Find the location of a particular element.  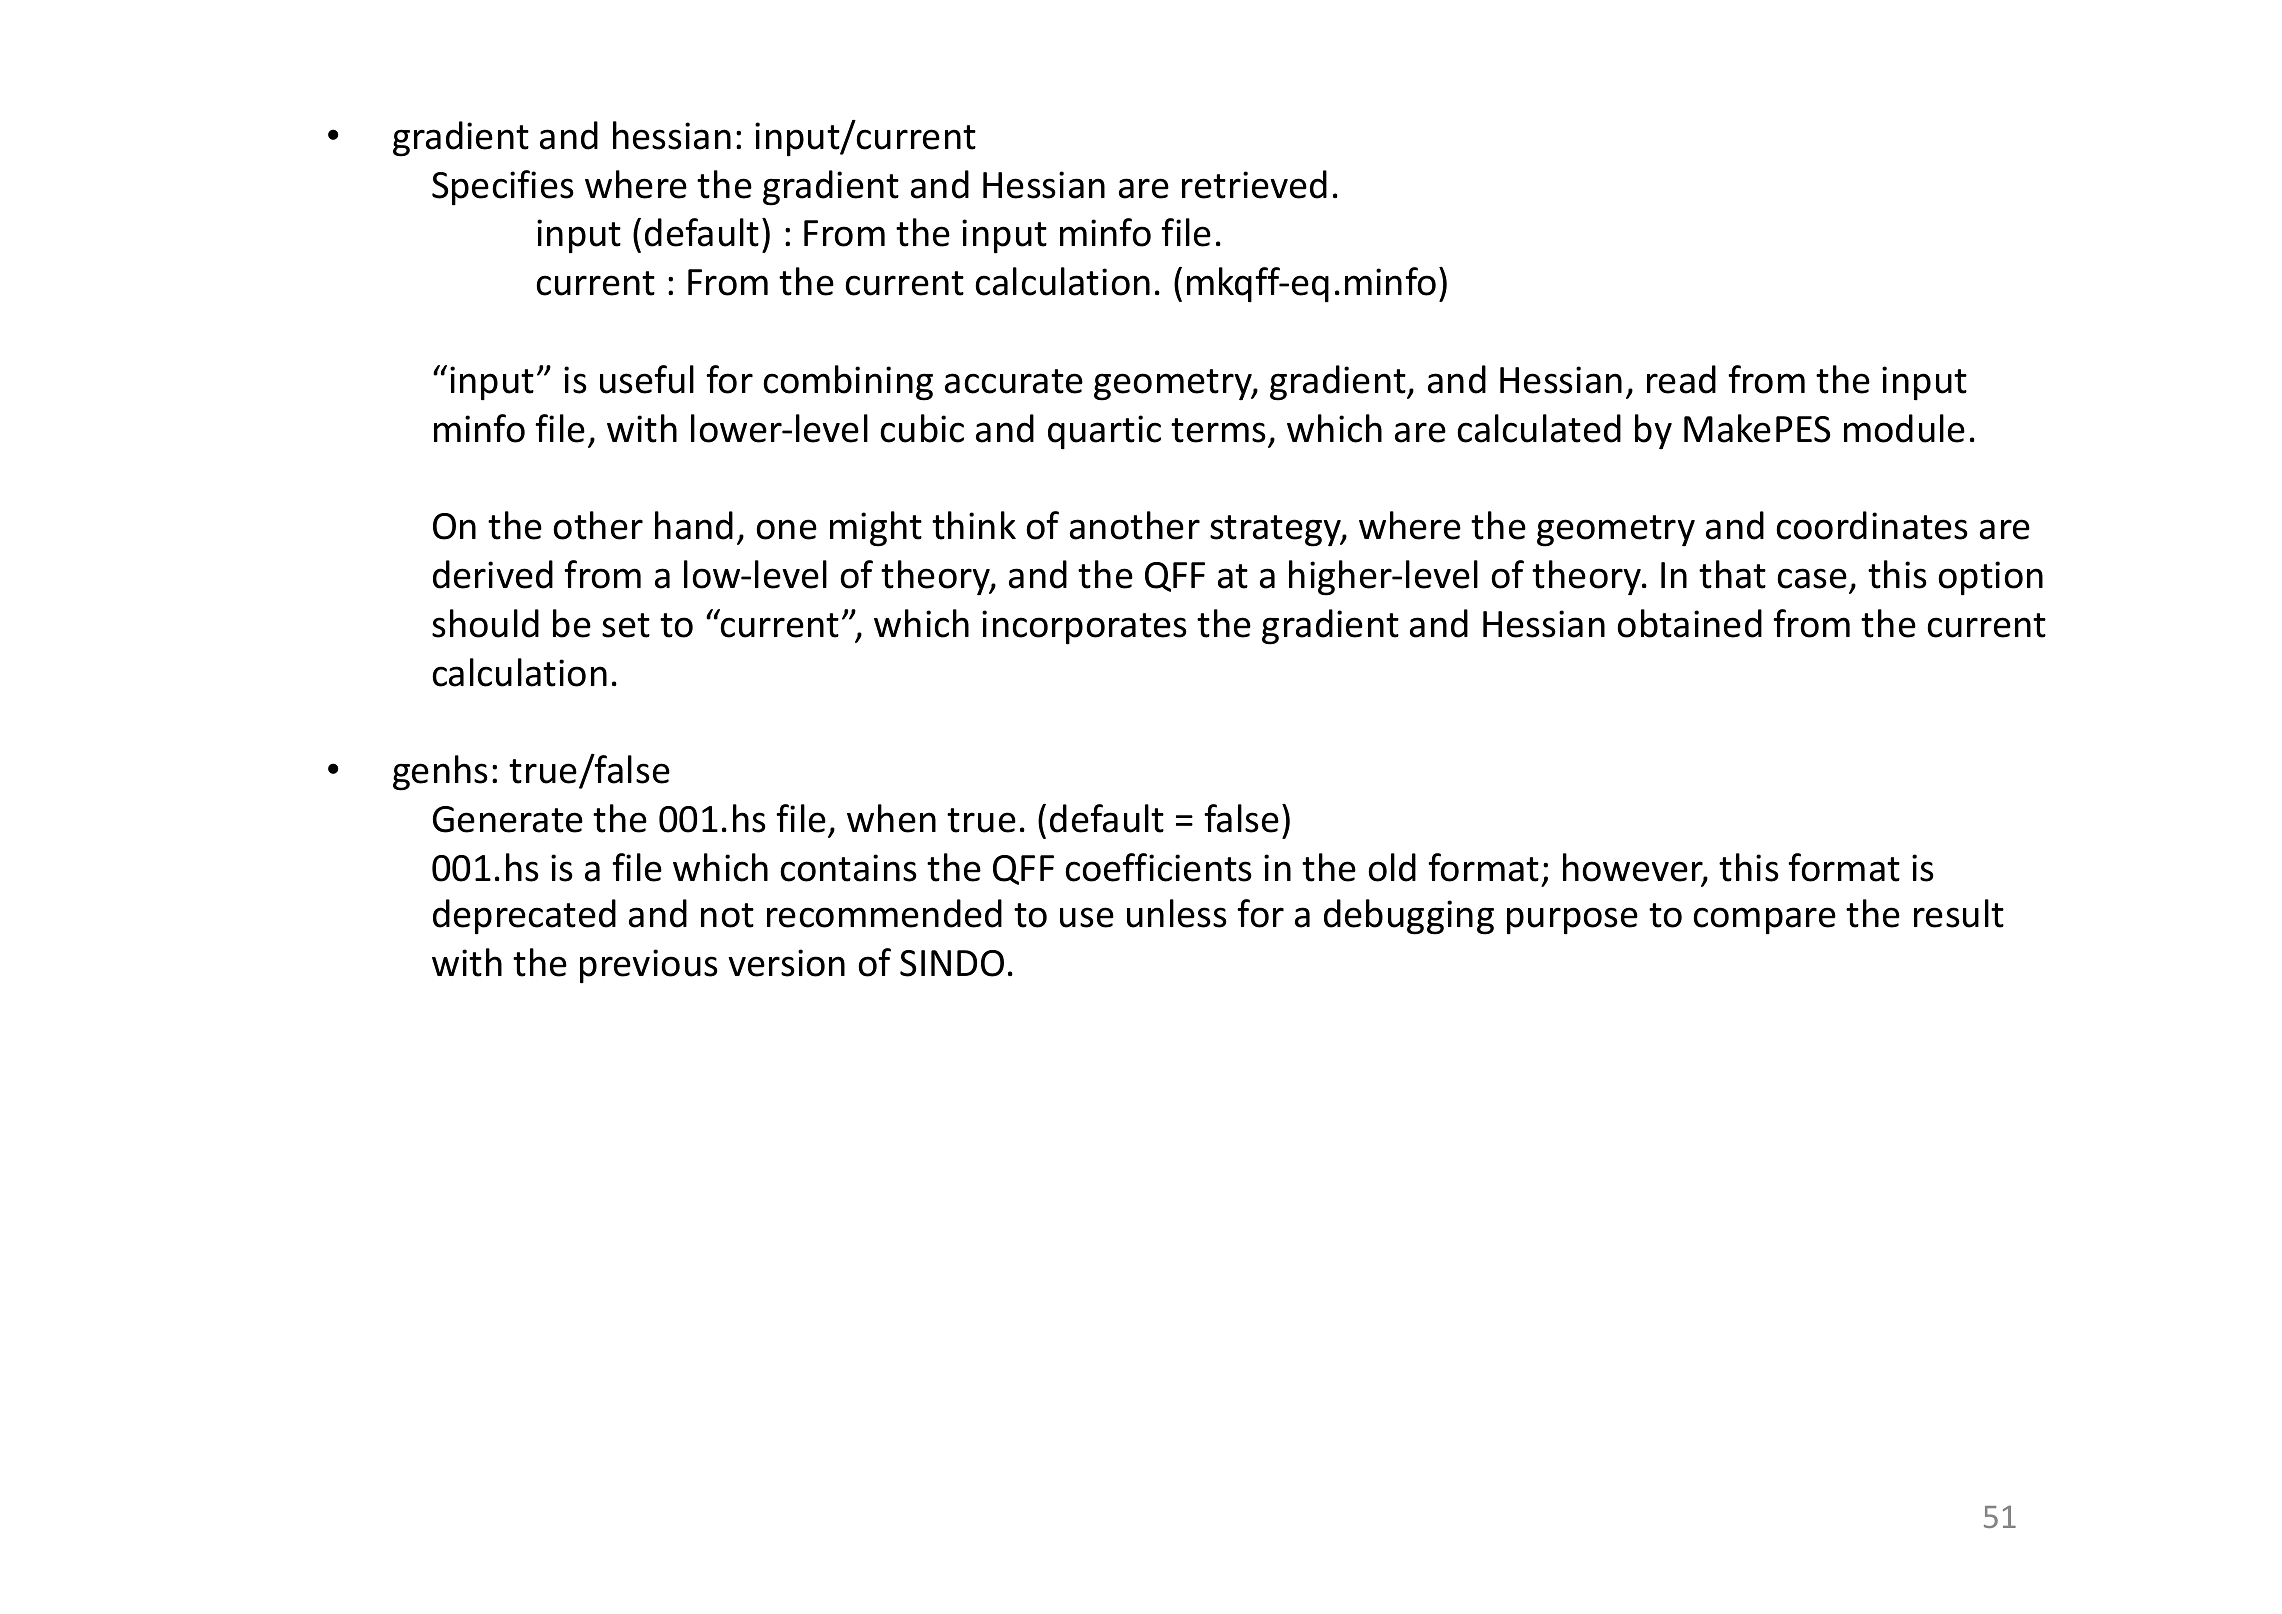

Generate is located at coordinates (508, 819).
